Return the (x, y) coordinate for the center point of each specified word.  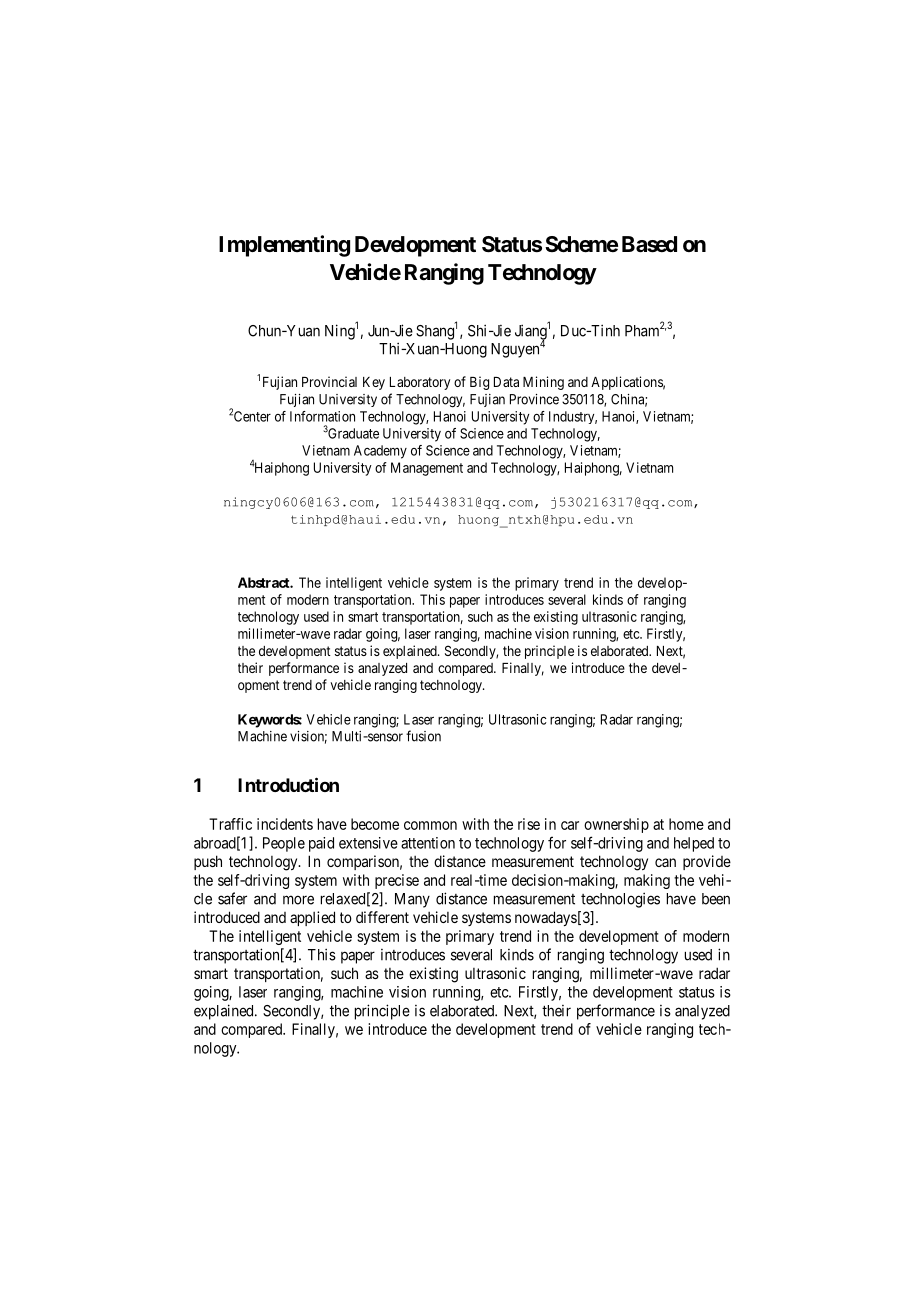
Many (412, 900)
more (298, 900)
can (665, 862)
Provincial (329, 381)
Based (649, 244)
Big (479, 383)
